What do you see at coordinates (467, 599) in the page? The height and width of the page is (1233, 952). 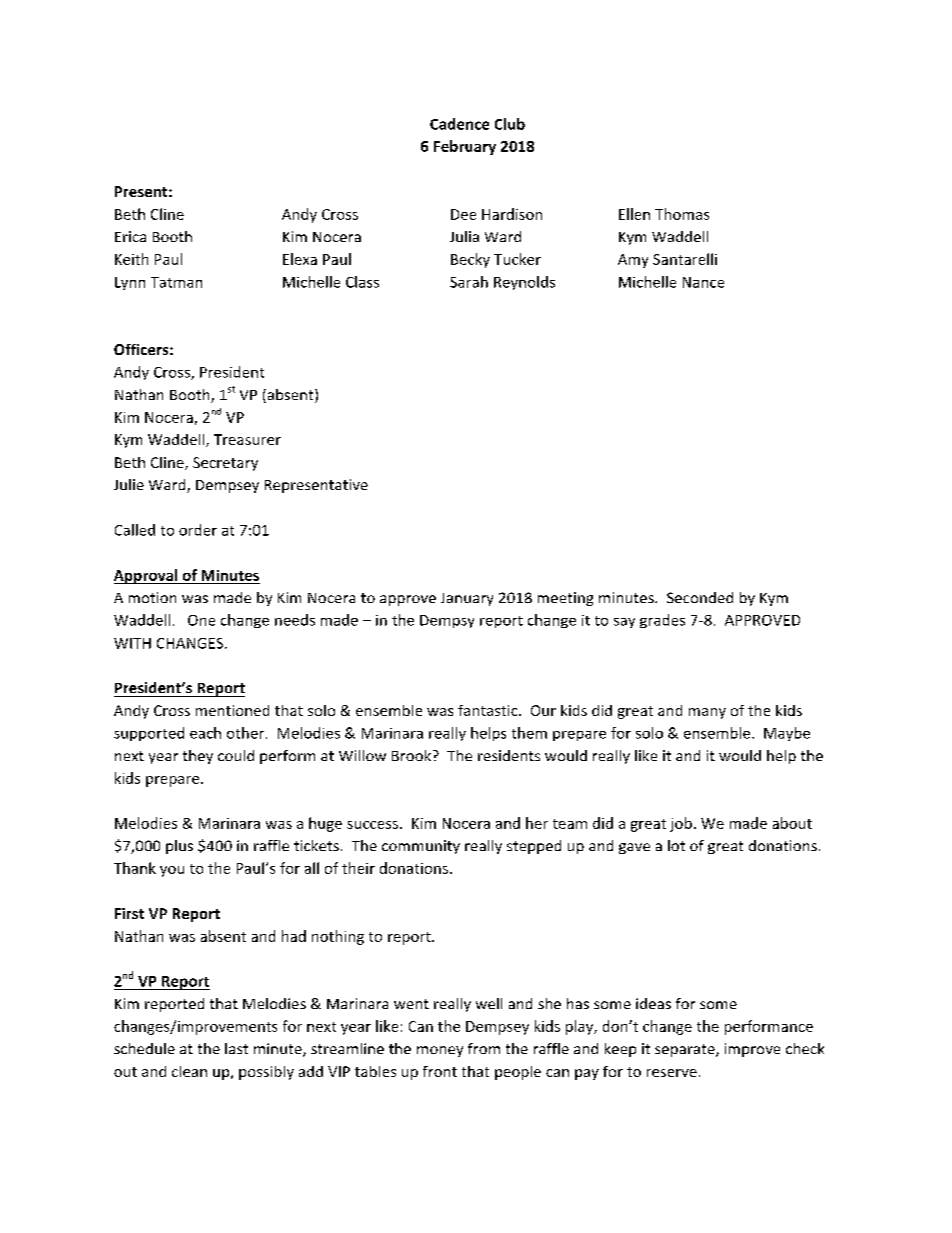 I see `January` at bounding box center [467, 599].
